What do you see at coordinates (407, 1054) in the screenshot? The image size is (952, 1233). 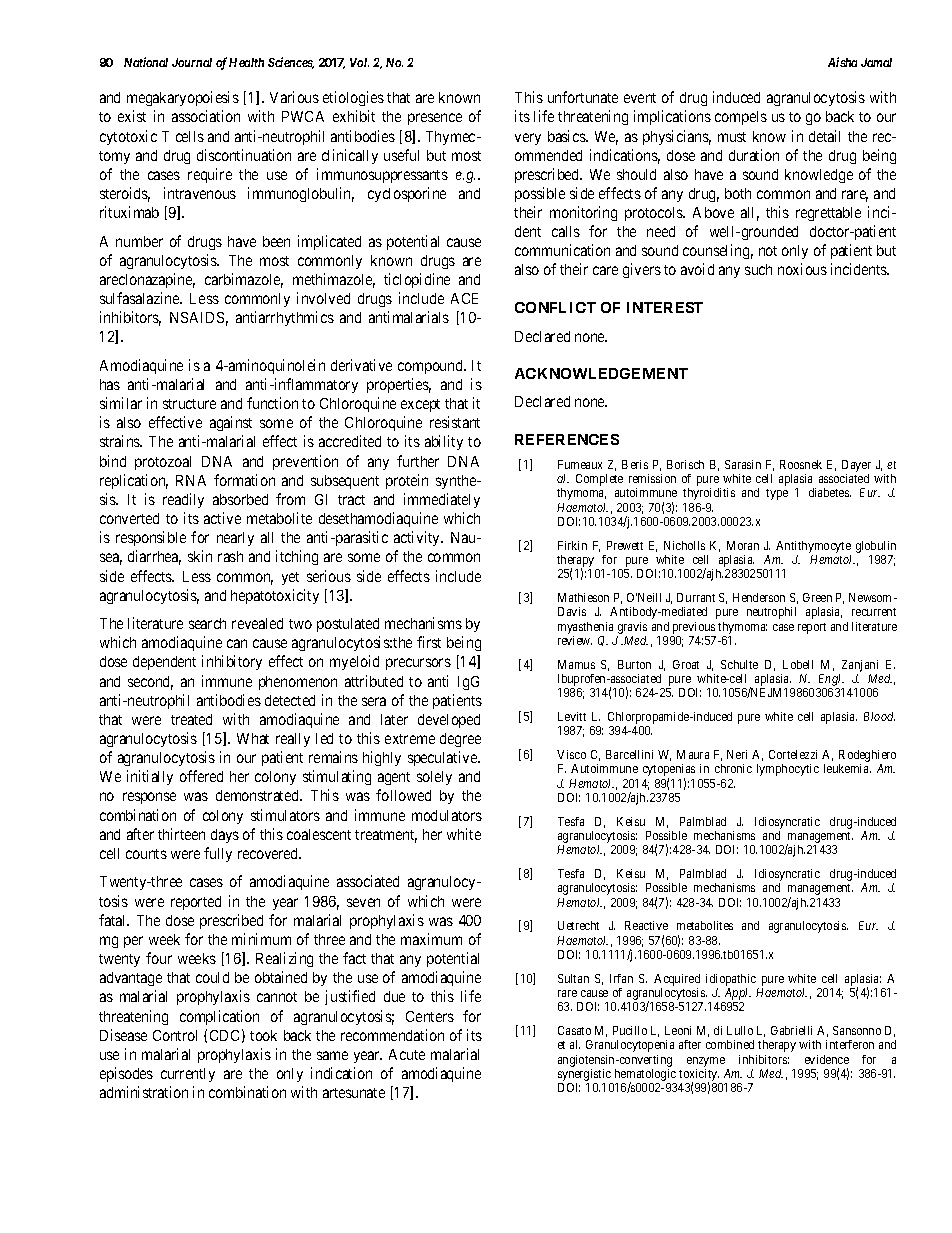 I see `Acute` at bounding box center [407, 1054].
